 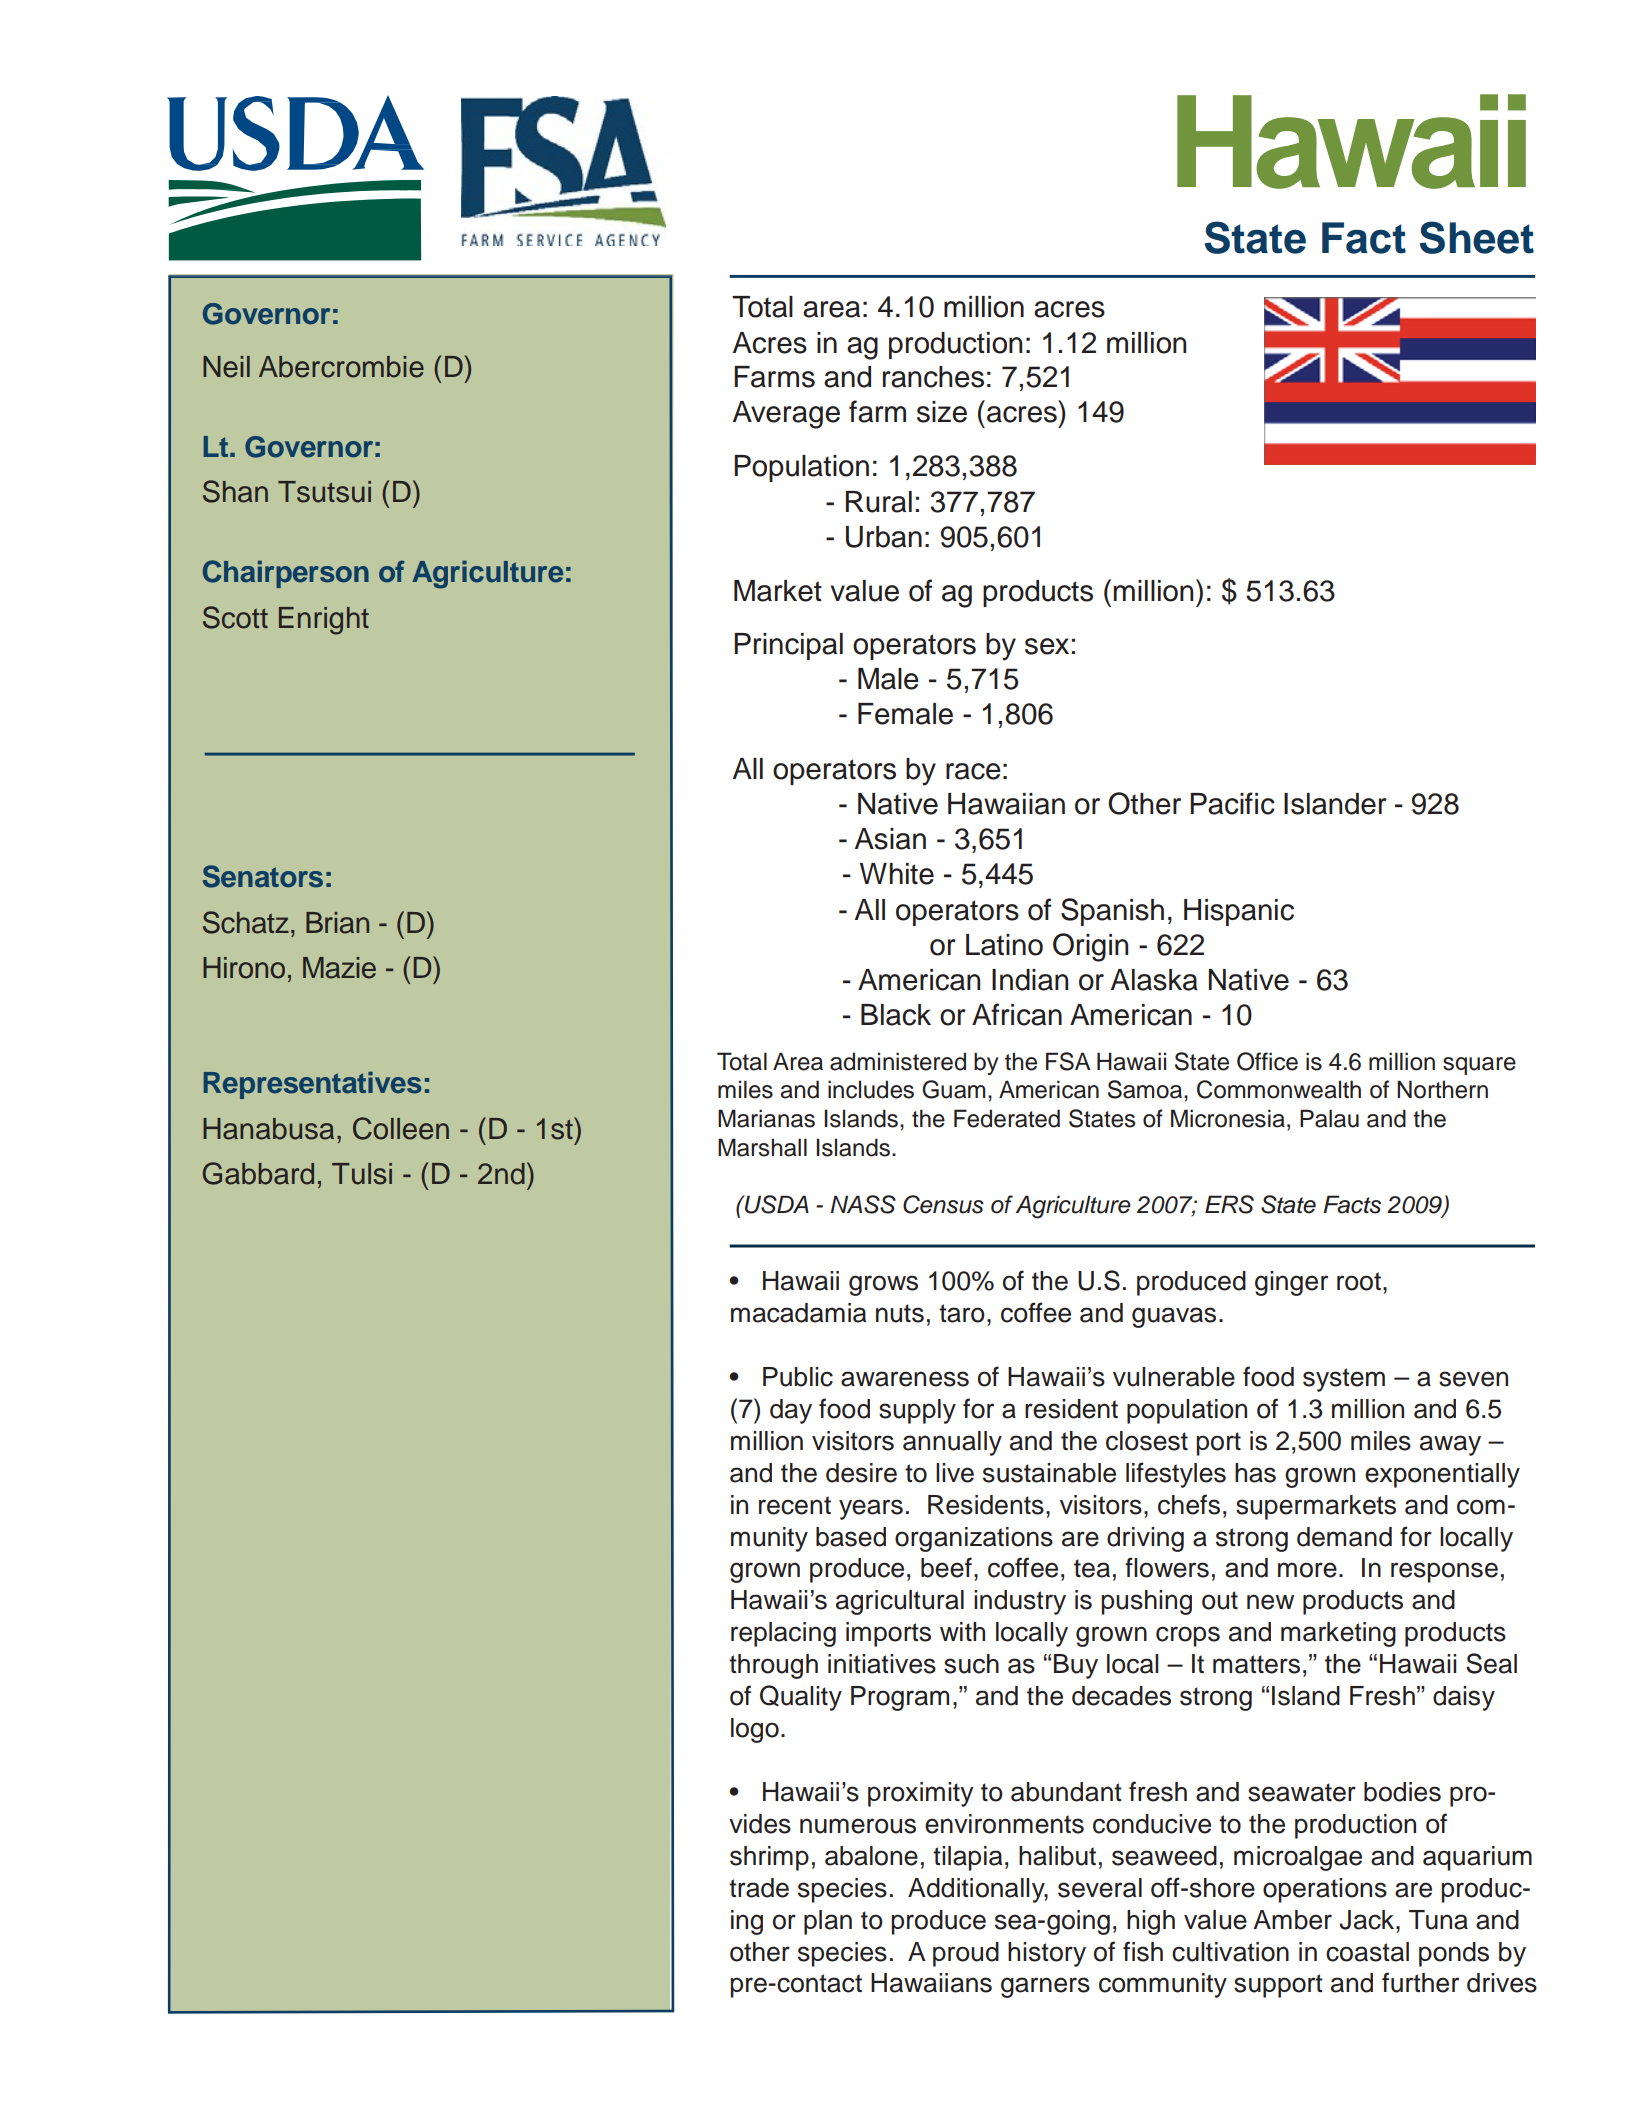 What do you see at coordinates (1476, 237) in the screenshot?
I see `Sheet` at bounding box center [1476, 237].
